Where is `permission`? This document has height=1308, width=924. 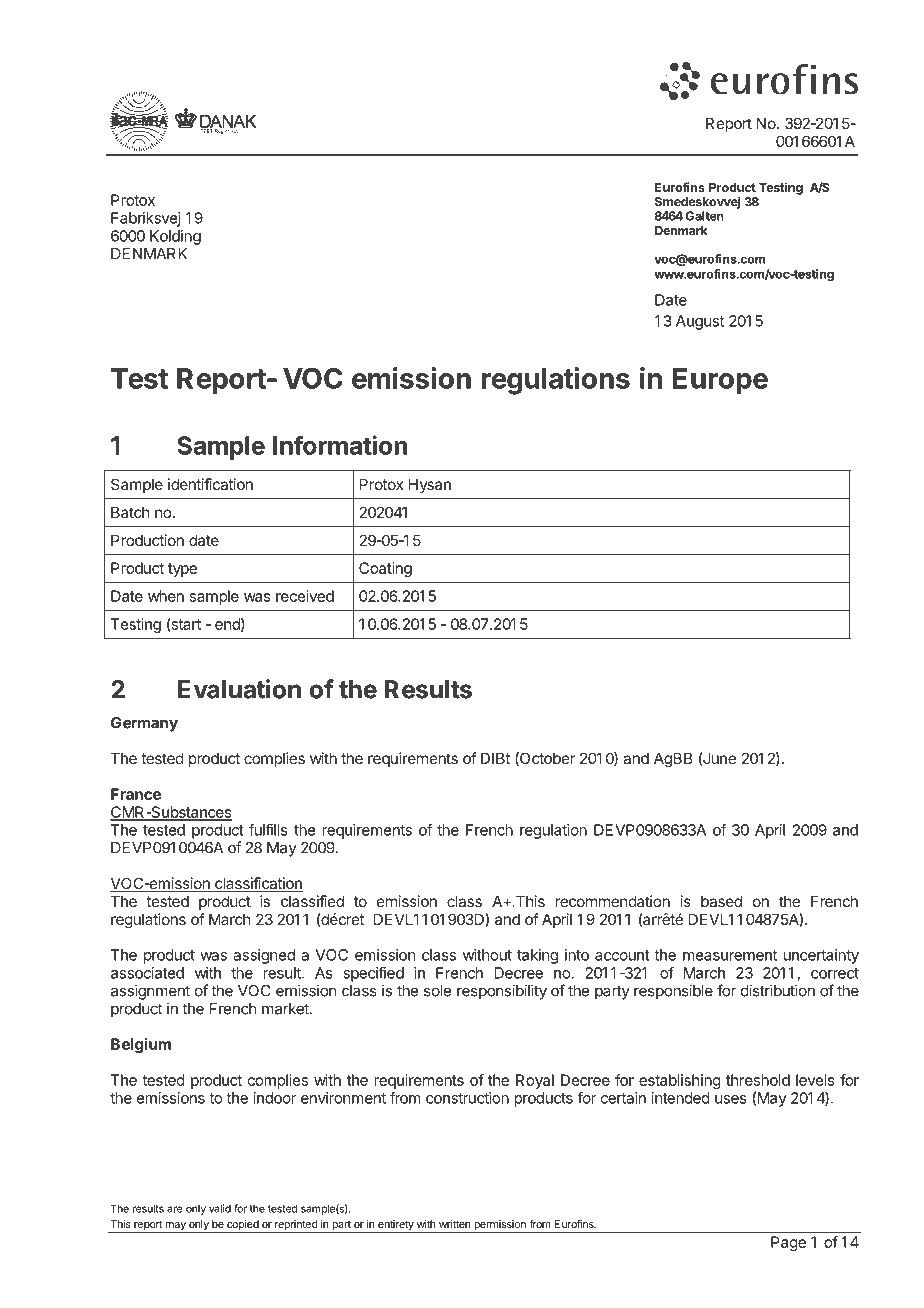
permission is located at coordinates (500, 1226).
